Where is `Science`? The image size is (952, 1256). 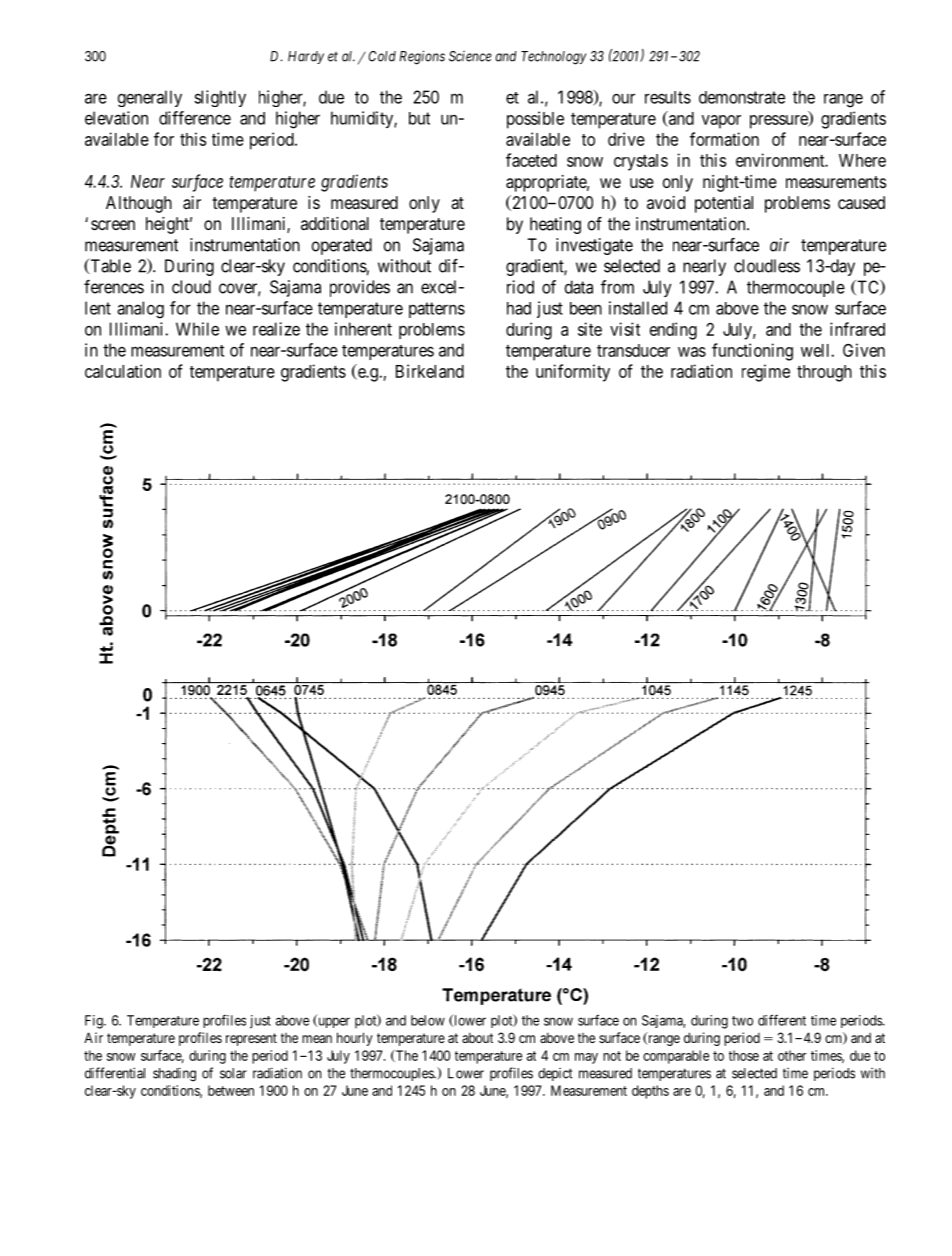
Science is located at coordinates (470, 56).
